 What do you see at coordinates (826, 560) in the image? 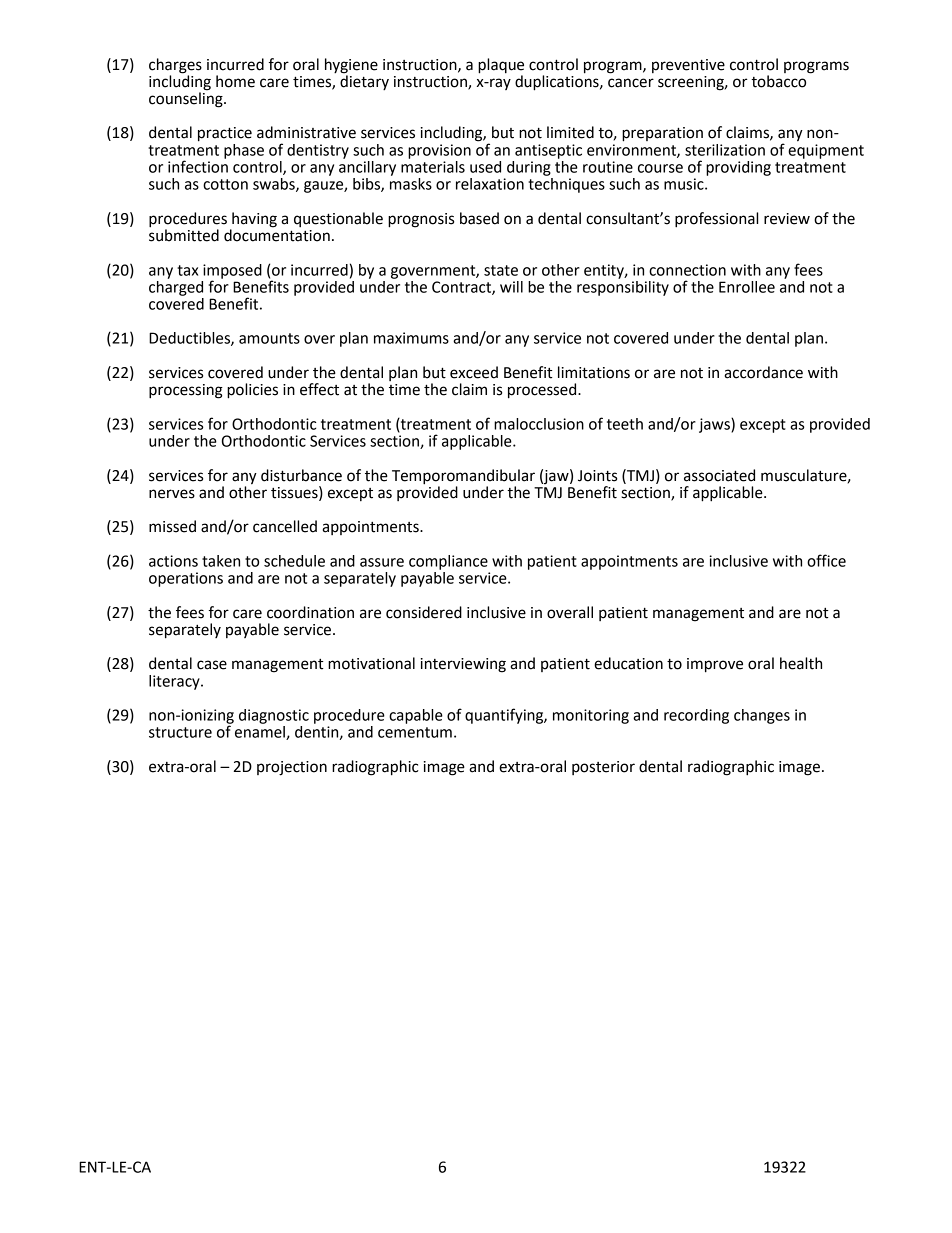
I see `office` at bounding box center [826, 560].
